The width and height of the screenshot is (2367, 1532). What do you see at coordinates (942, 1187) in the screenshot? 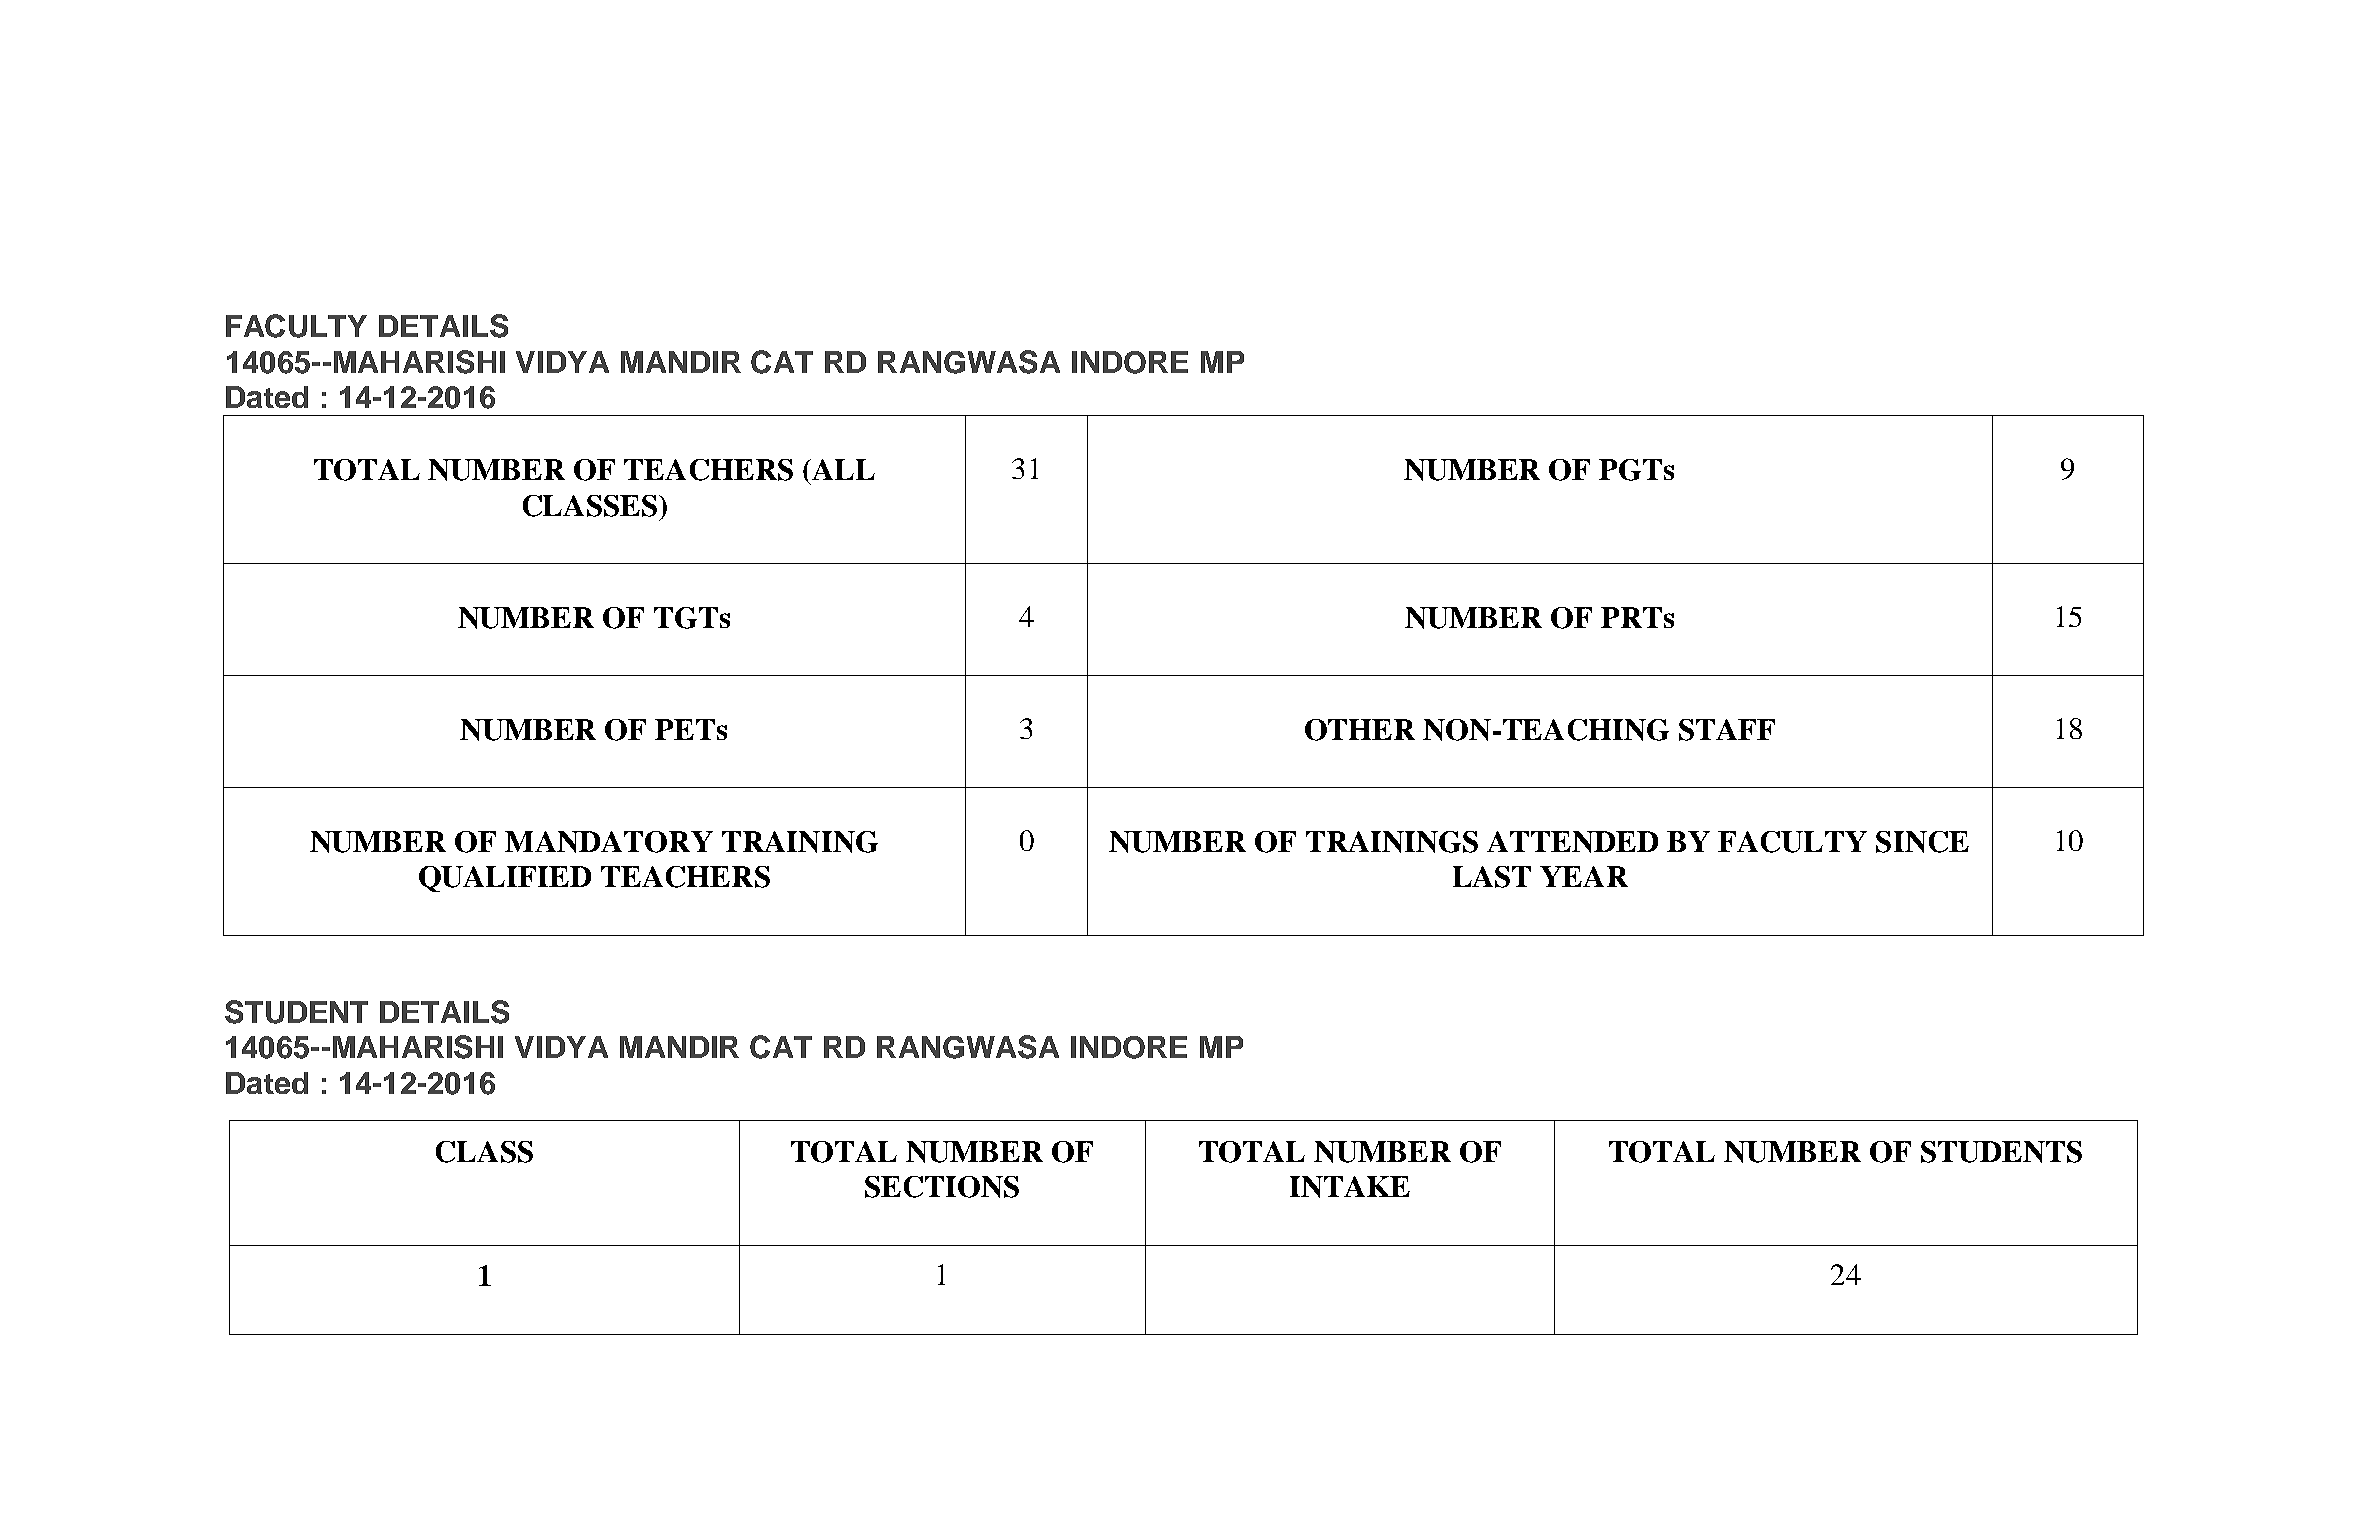
I see `SECTIONS` at bounding box center [942, 1187].
